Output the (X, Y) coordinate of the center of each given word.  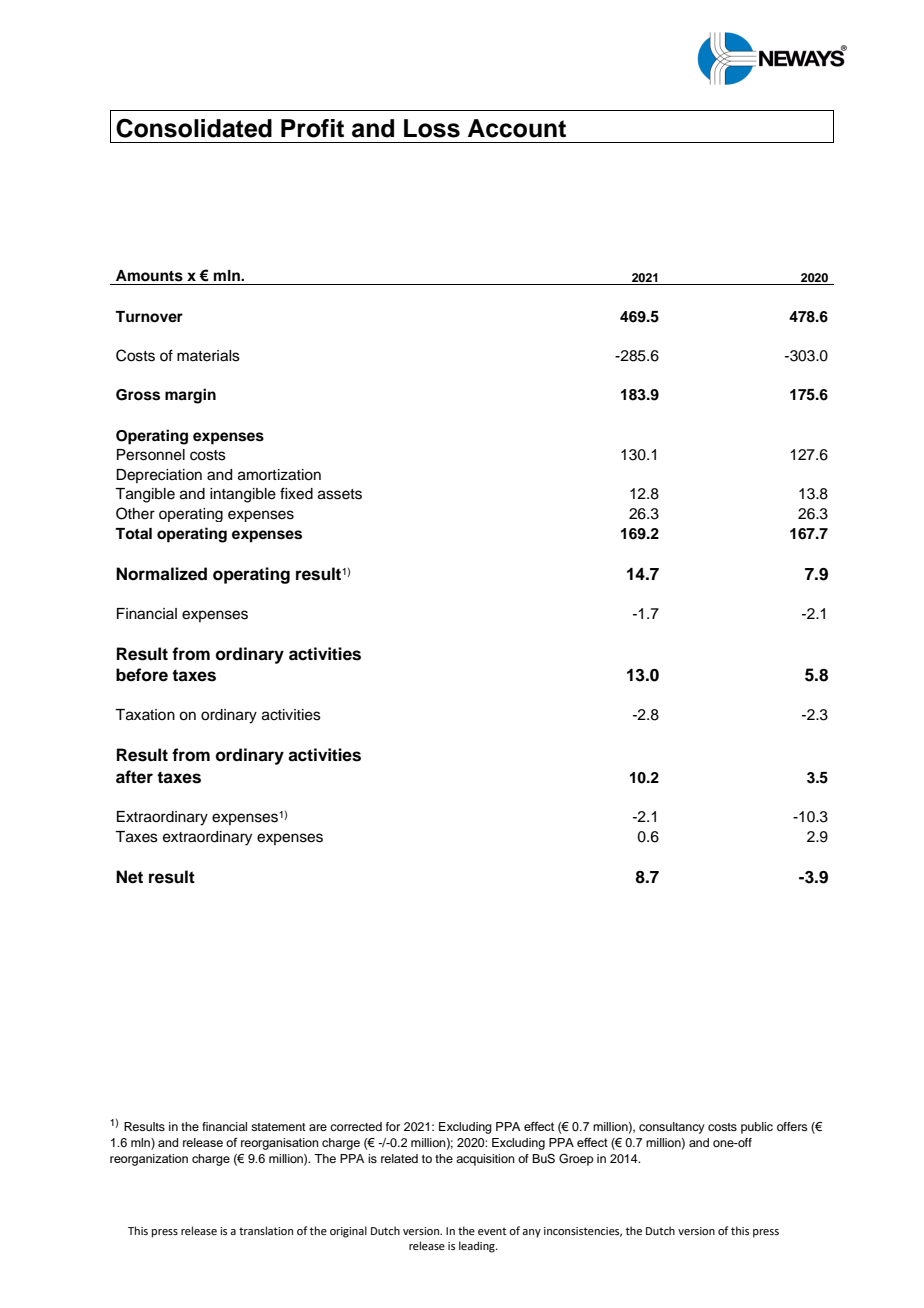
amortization (279, 475)
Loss (432, 128)
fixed (296, 493)
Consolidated (194, 128)
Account (517, 128)
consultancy (672, 1128)
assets (340, 494)
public (757, 1128)
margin (190, 396)
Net (129, 877)
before (142, 675)
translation (266, 1230)
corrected (356, 1126)
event (492, 1231)
